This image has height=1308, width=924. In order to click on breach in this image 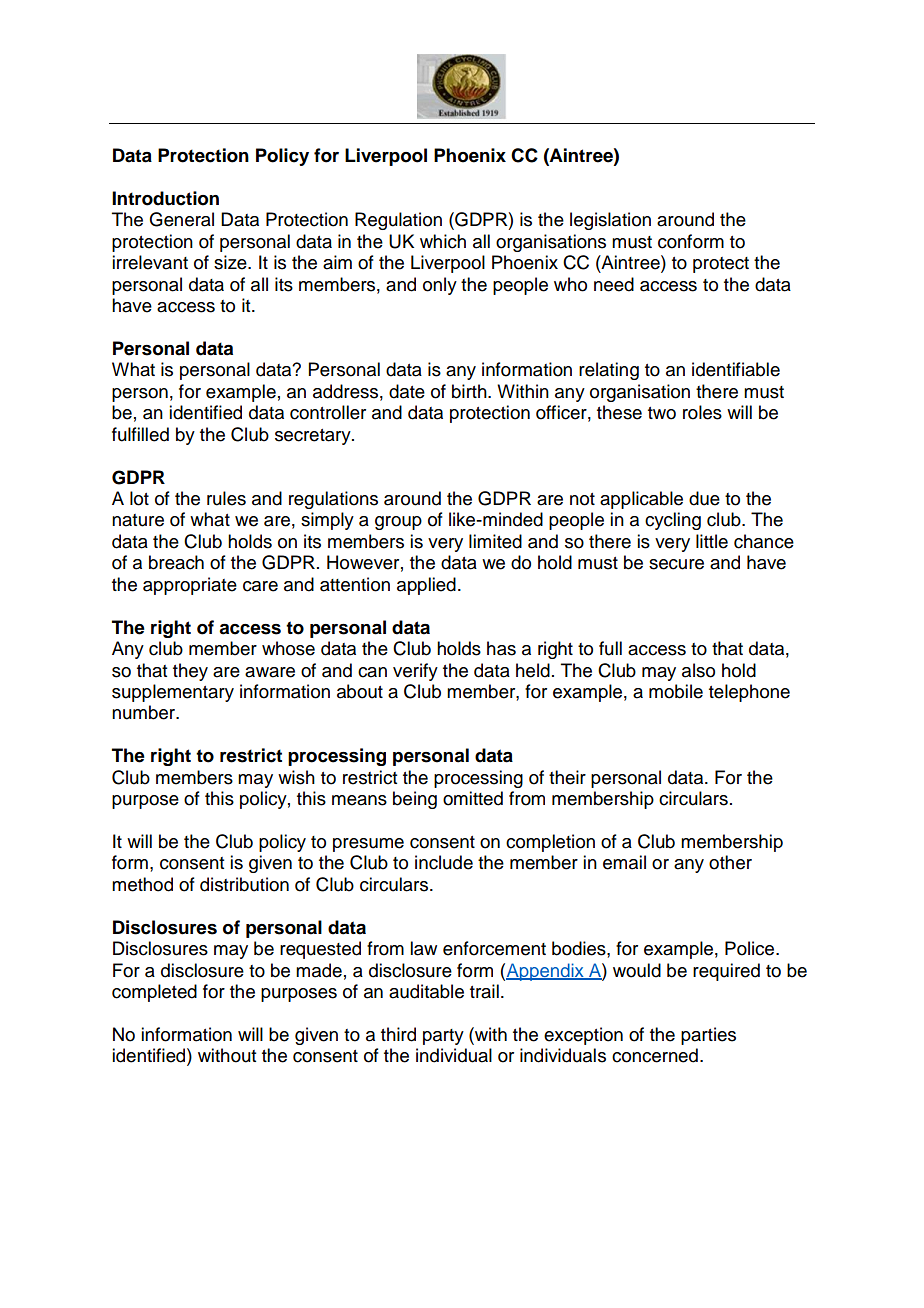, I will do `click(176, 562)`.
